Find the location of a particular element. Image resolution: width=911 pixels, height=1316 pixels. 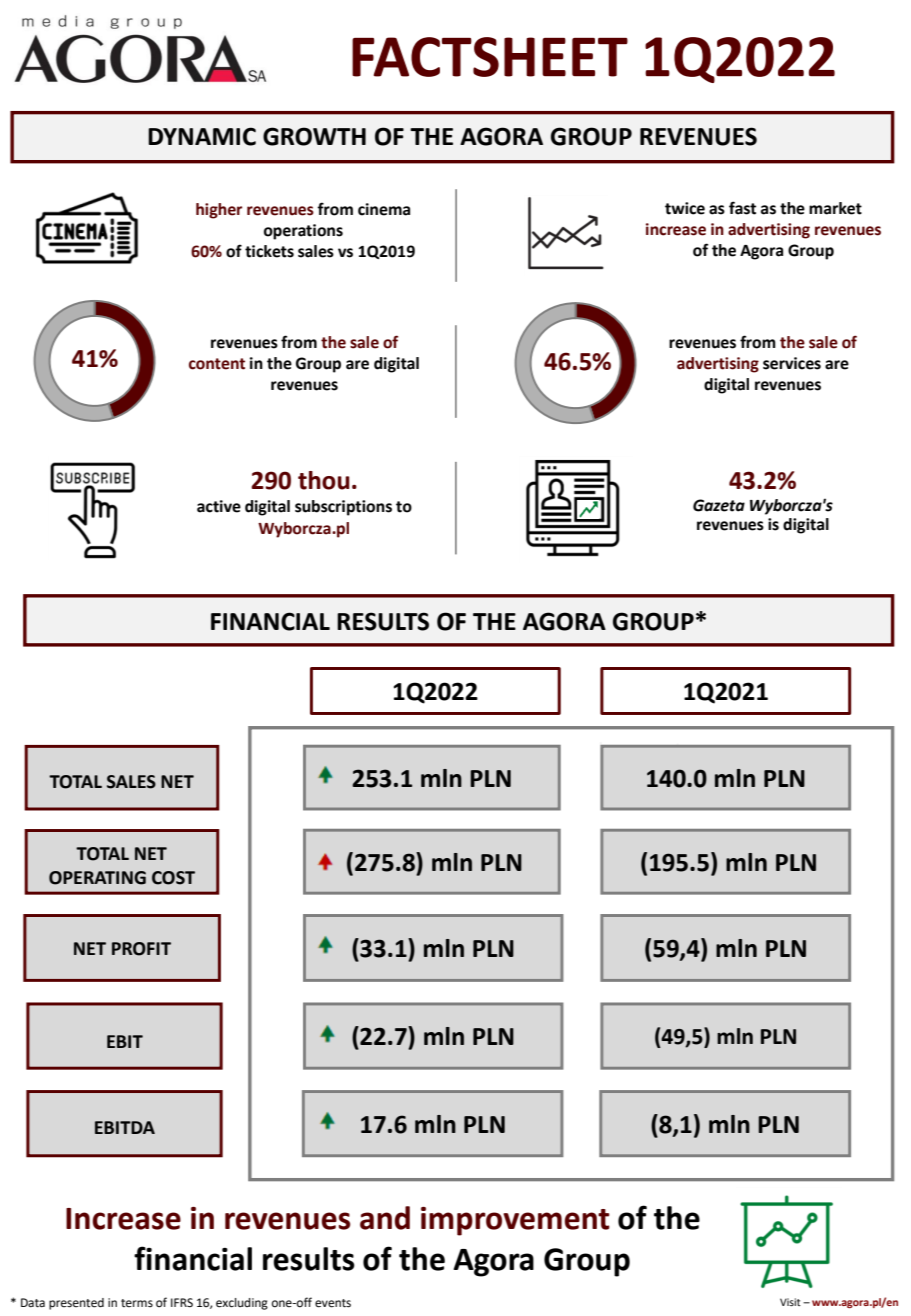

PROFIT is located at coordinates (141, 949).
